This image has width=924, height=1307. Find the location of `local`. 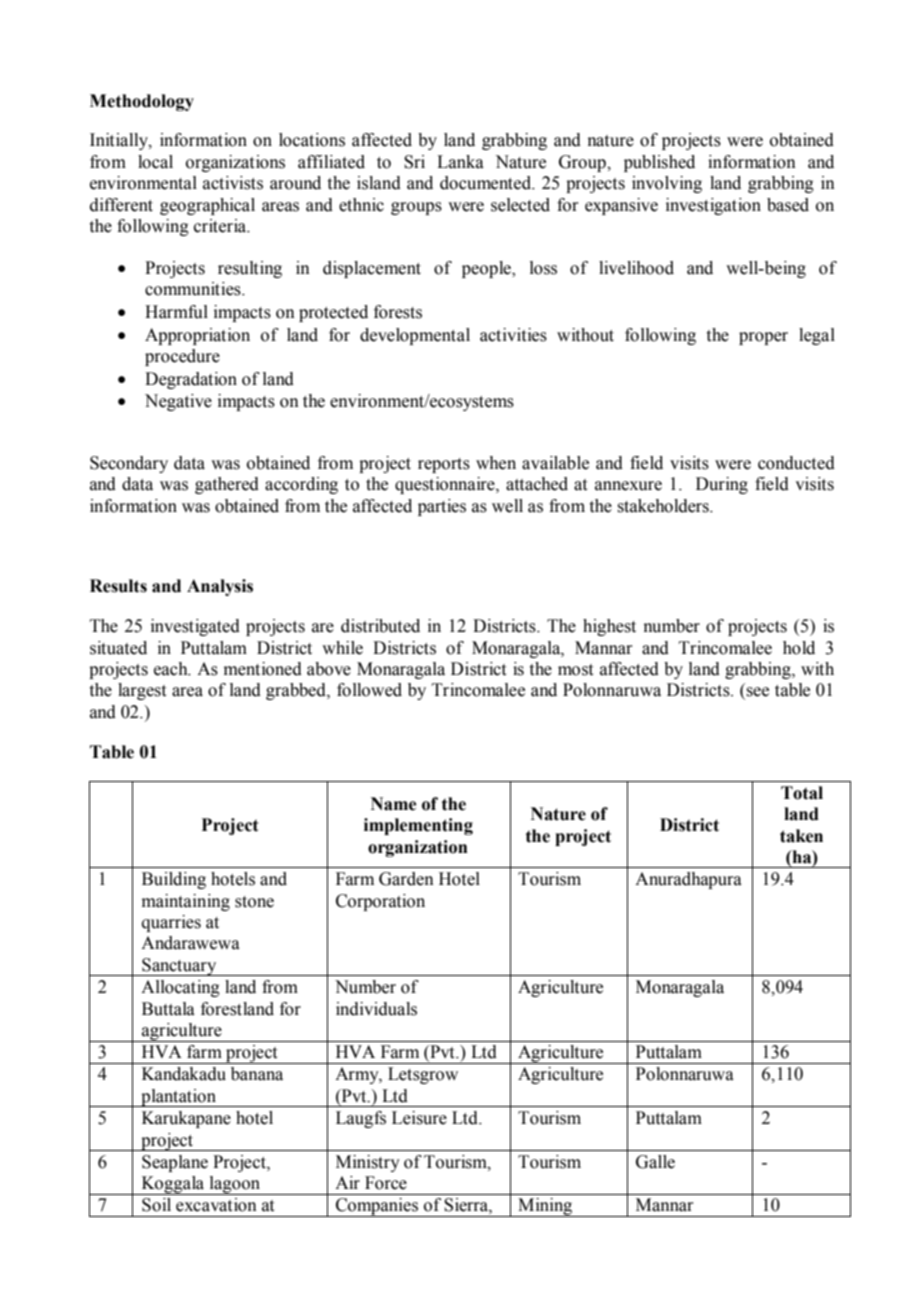

local is located at coordinates (155, 162).
